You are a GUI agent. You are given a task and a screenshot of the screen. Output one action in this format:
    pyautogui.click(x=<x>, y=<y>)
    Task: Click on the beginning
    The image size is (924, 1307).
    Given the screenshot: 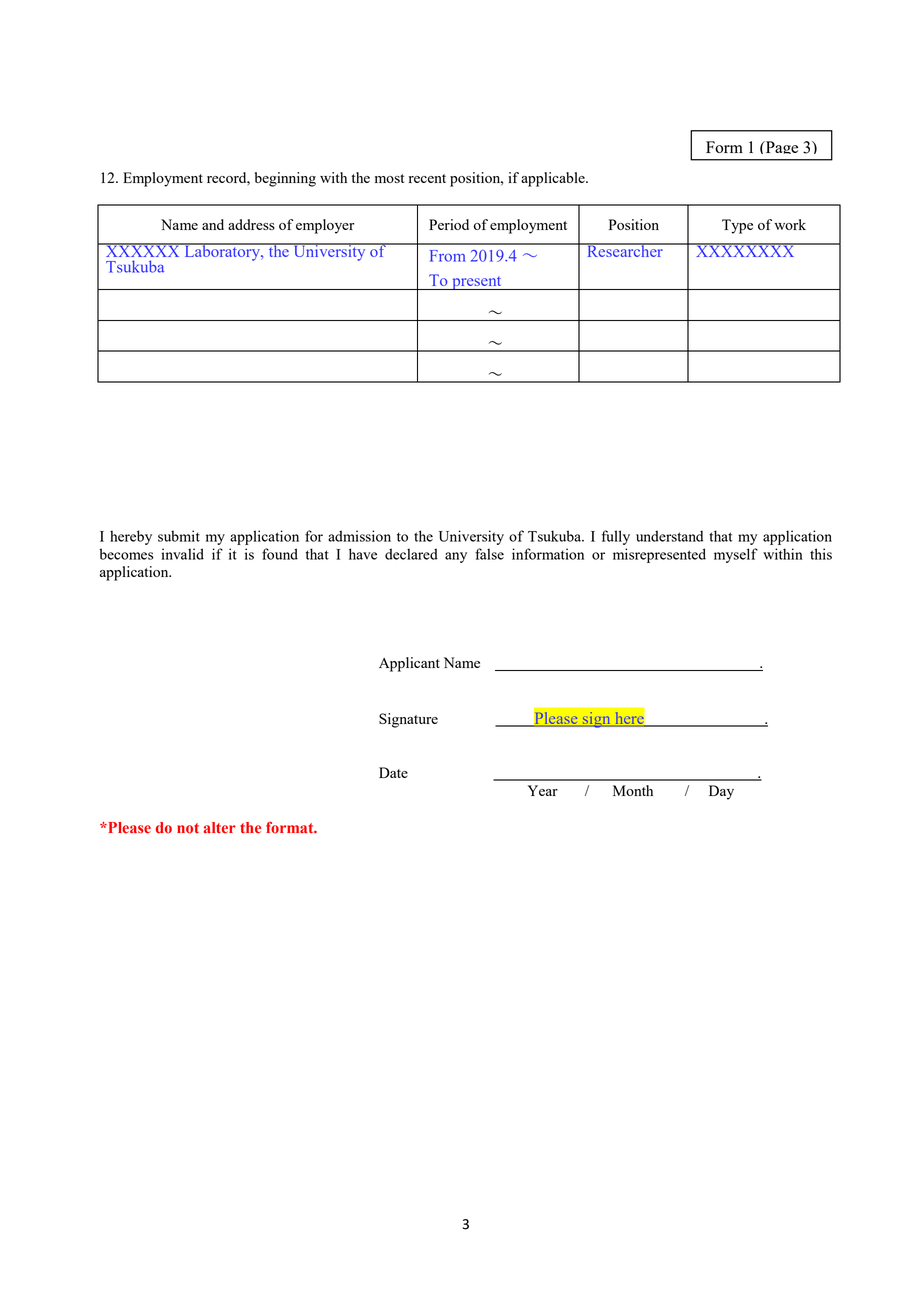 What is the action you would take?
    pyautogui.click(x=285, y=179)
